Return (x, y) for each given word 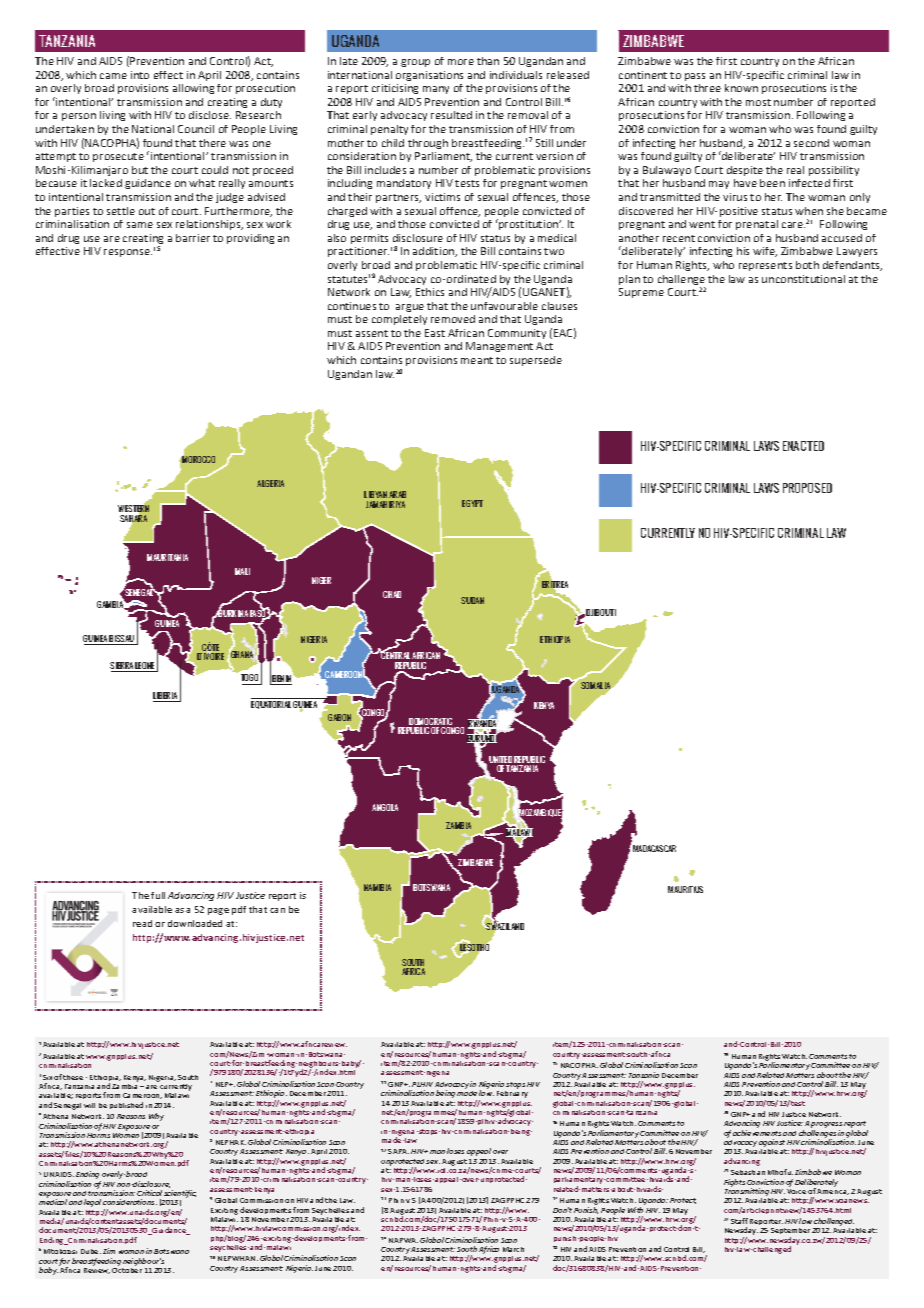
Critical (149, 1193)
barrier (193, 238)
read (142, 923)
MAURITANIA (167, 557)
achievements (757, 1133)
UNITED (501, 761)
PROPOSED (807, 488)
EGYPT (472, 503)
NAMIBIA (377, 887)
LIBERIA (166, 697)
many (436, 90)
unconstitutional (803, 279)
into (140, 75)
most (758, 102)
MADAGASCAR (654, 848)
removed (453, 319)
